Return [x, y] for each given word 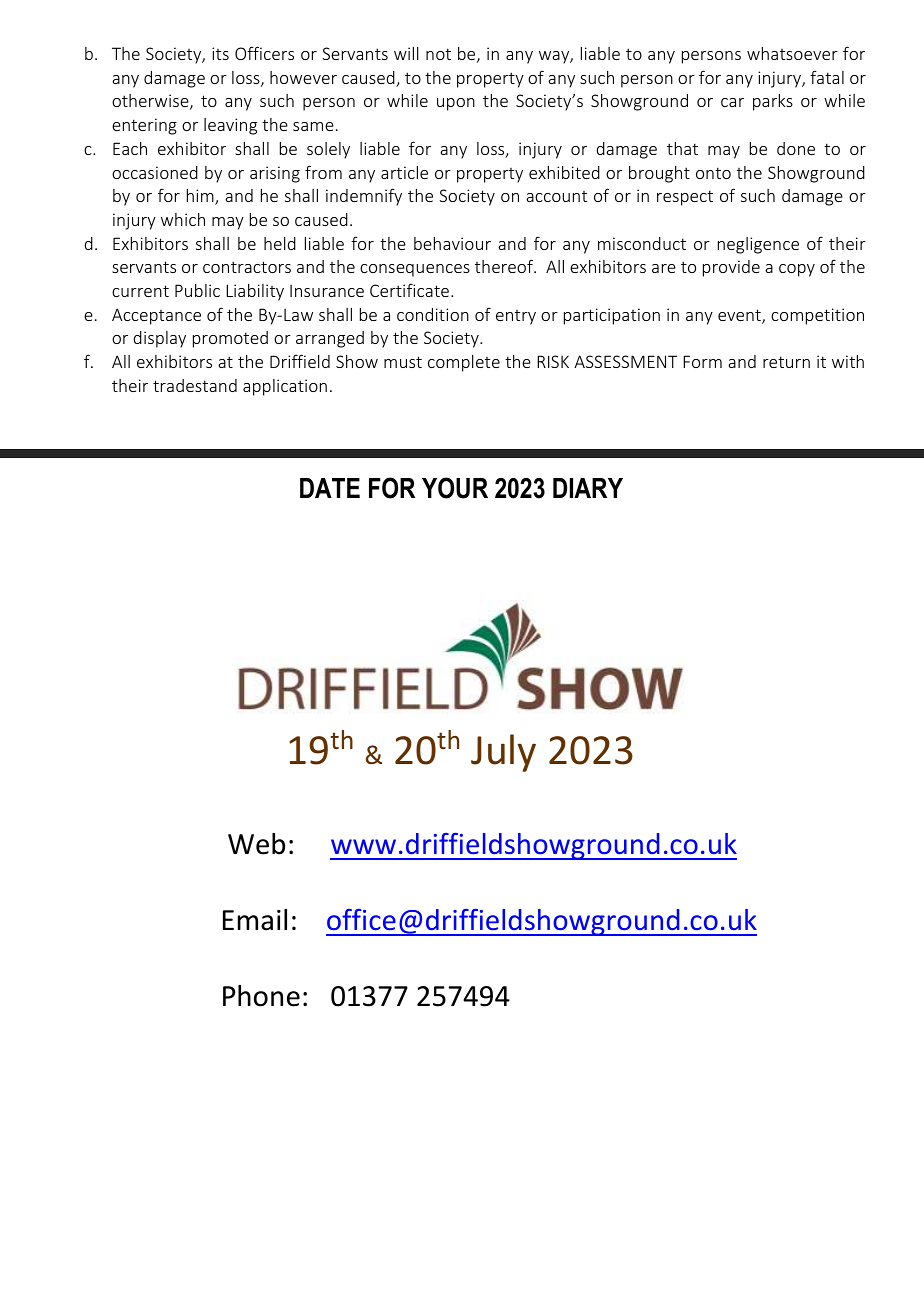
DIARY [588, 488]
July [503, 753]
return [786, 362]
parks [773, 102]
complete [464, 363]
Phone [261, 996]
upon [456, 104]
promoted [230, 339]
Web [256, 844]
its [220, 53]
